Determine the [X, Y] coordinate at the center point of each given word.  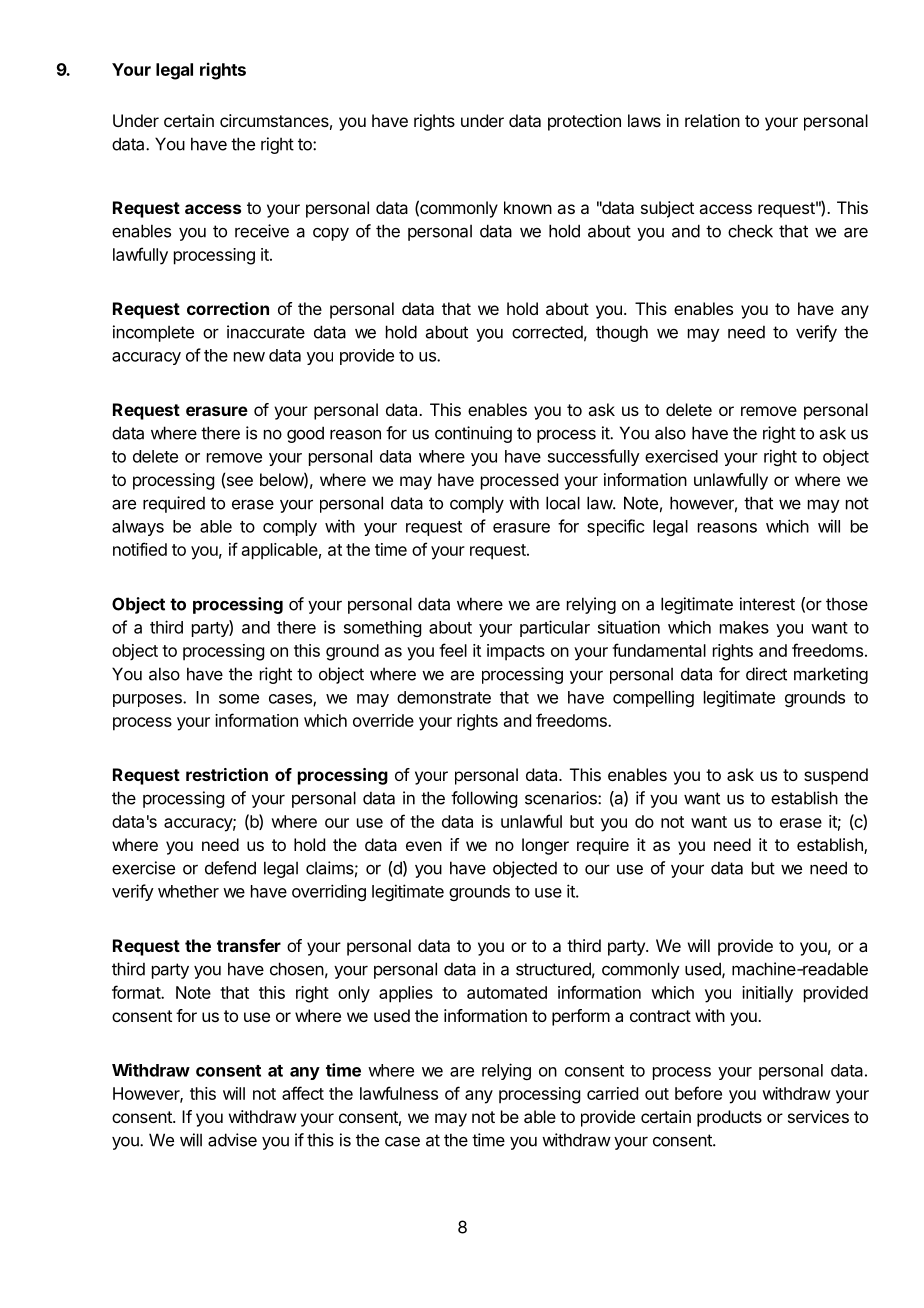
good [305, 434]
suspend [836, 776]
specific [616, 527]
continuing [473, 434]
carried [612, 1093]
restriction [227, 774]
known [528, 207]
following [484, 799]
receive [262, 231]
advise [232, 1140]
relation [712, 120]
